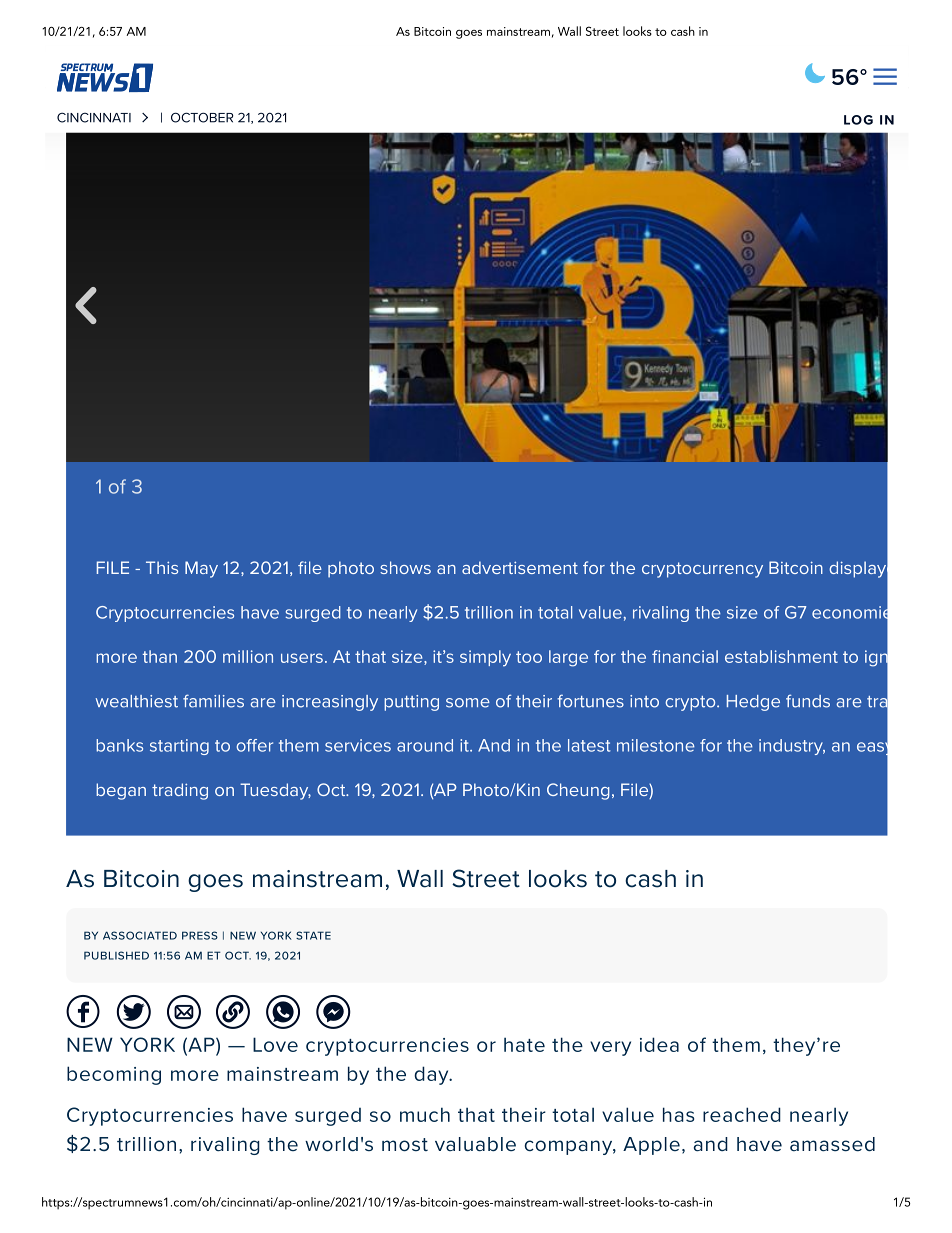 This screenshot has height=1233, width=952. Describe the element at coordinates (201, 569) in the screenshot. I see `May` at that location.
